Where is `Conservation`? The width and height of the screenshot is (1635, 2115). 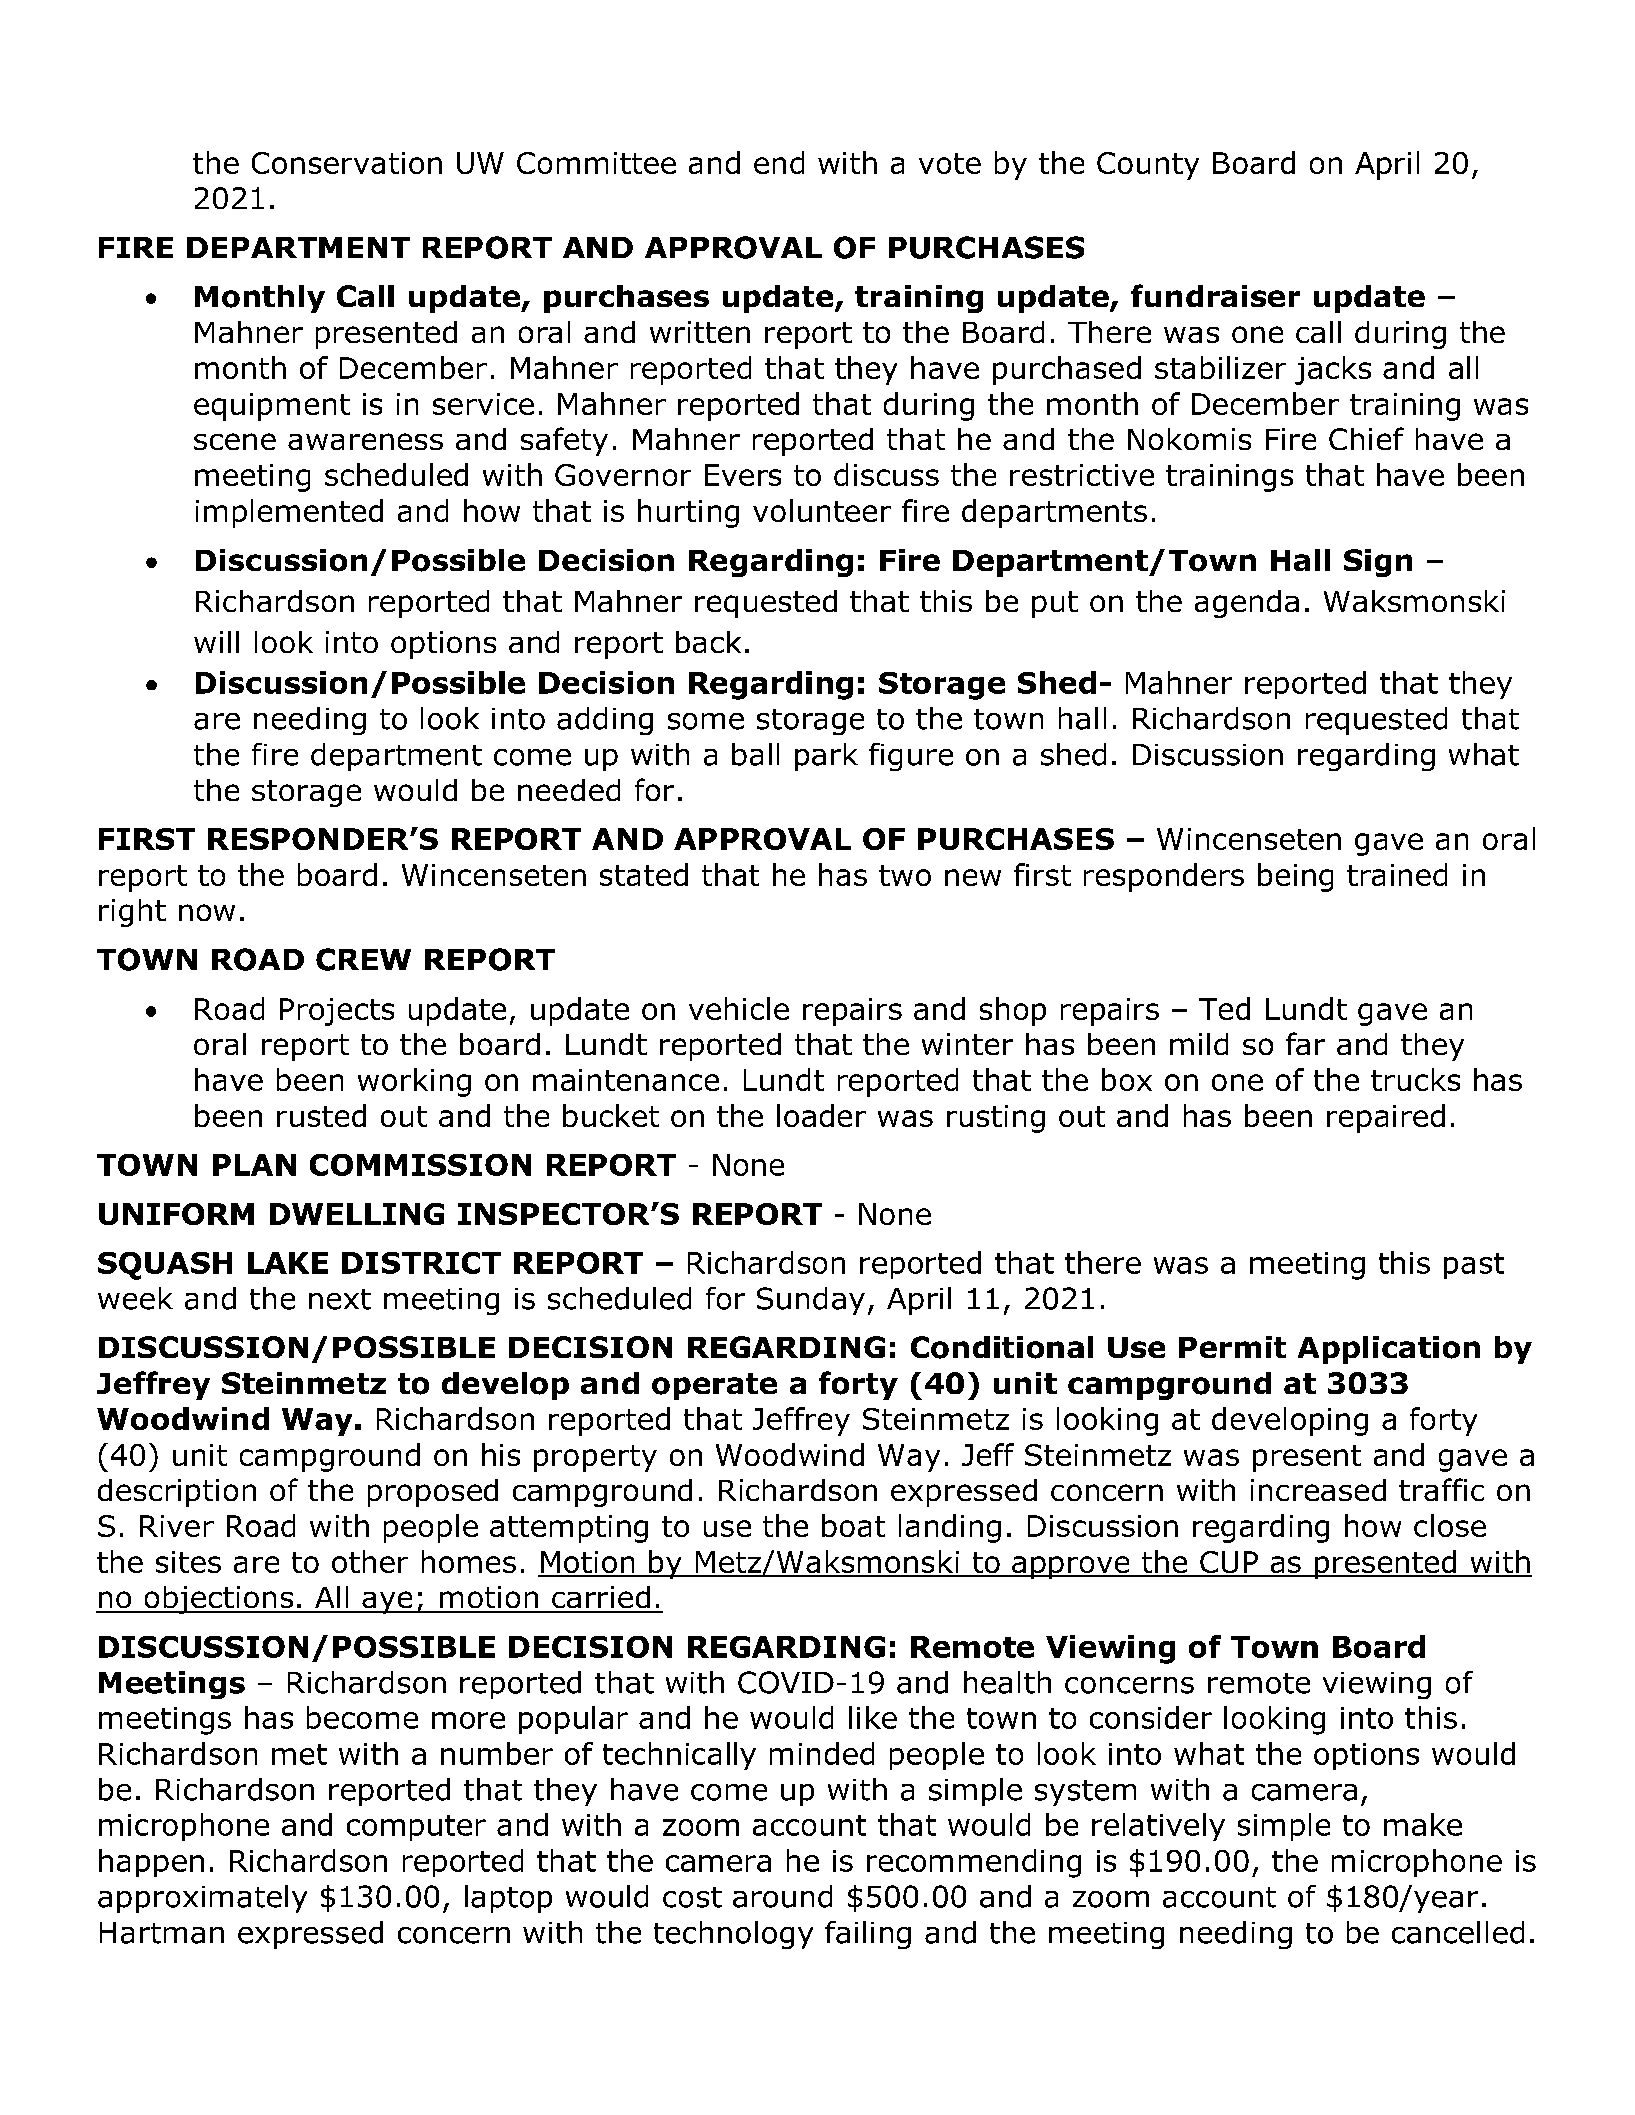
Conservation is located at coordinates (347, 163).
